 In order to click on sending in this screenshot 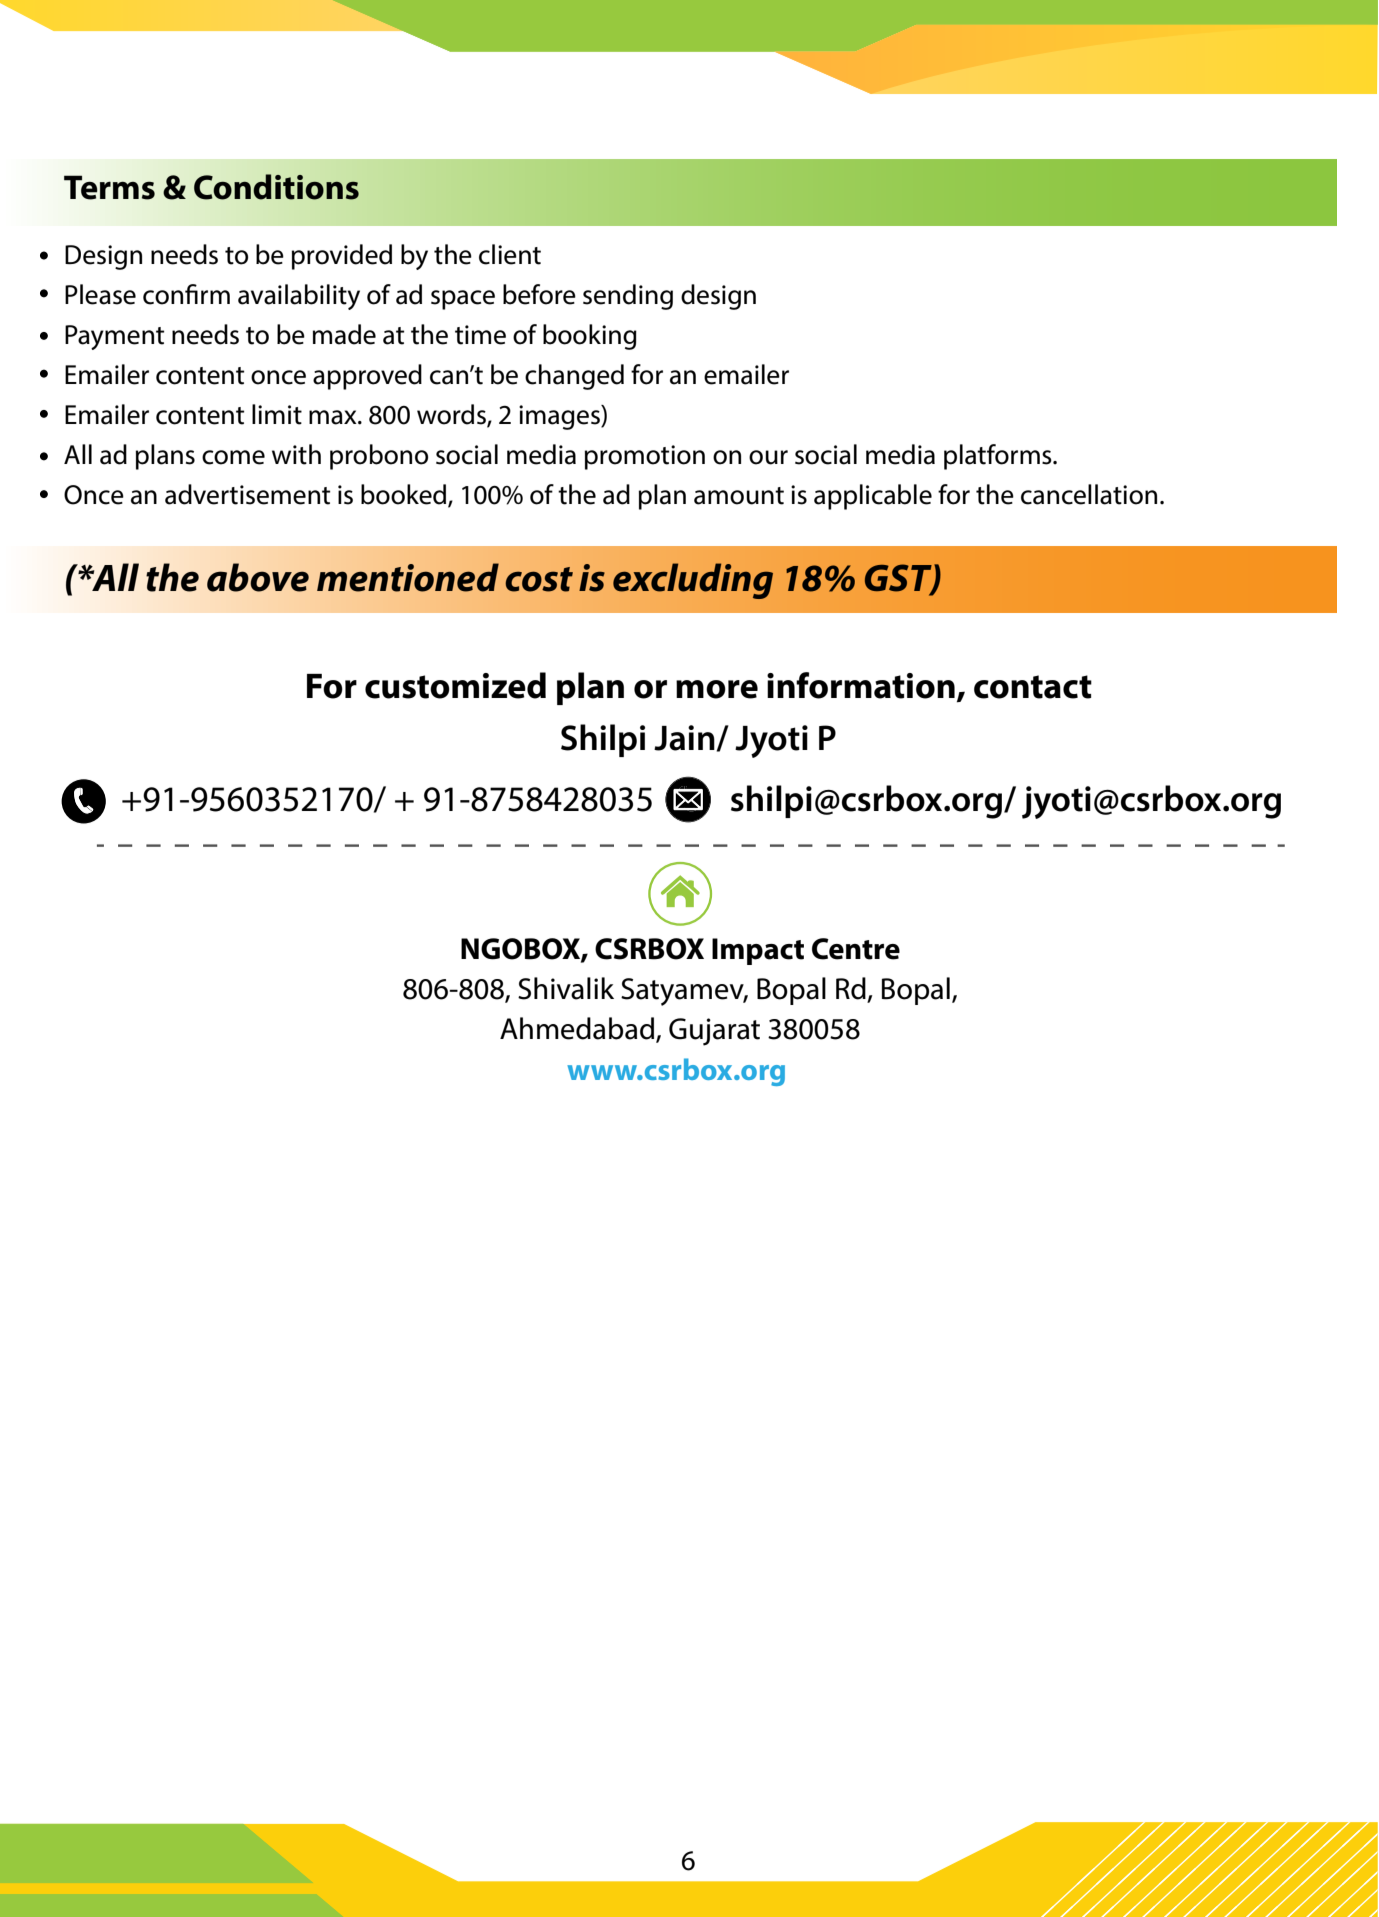, I will do `click(628, 297)`.
